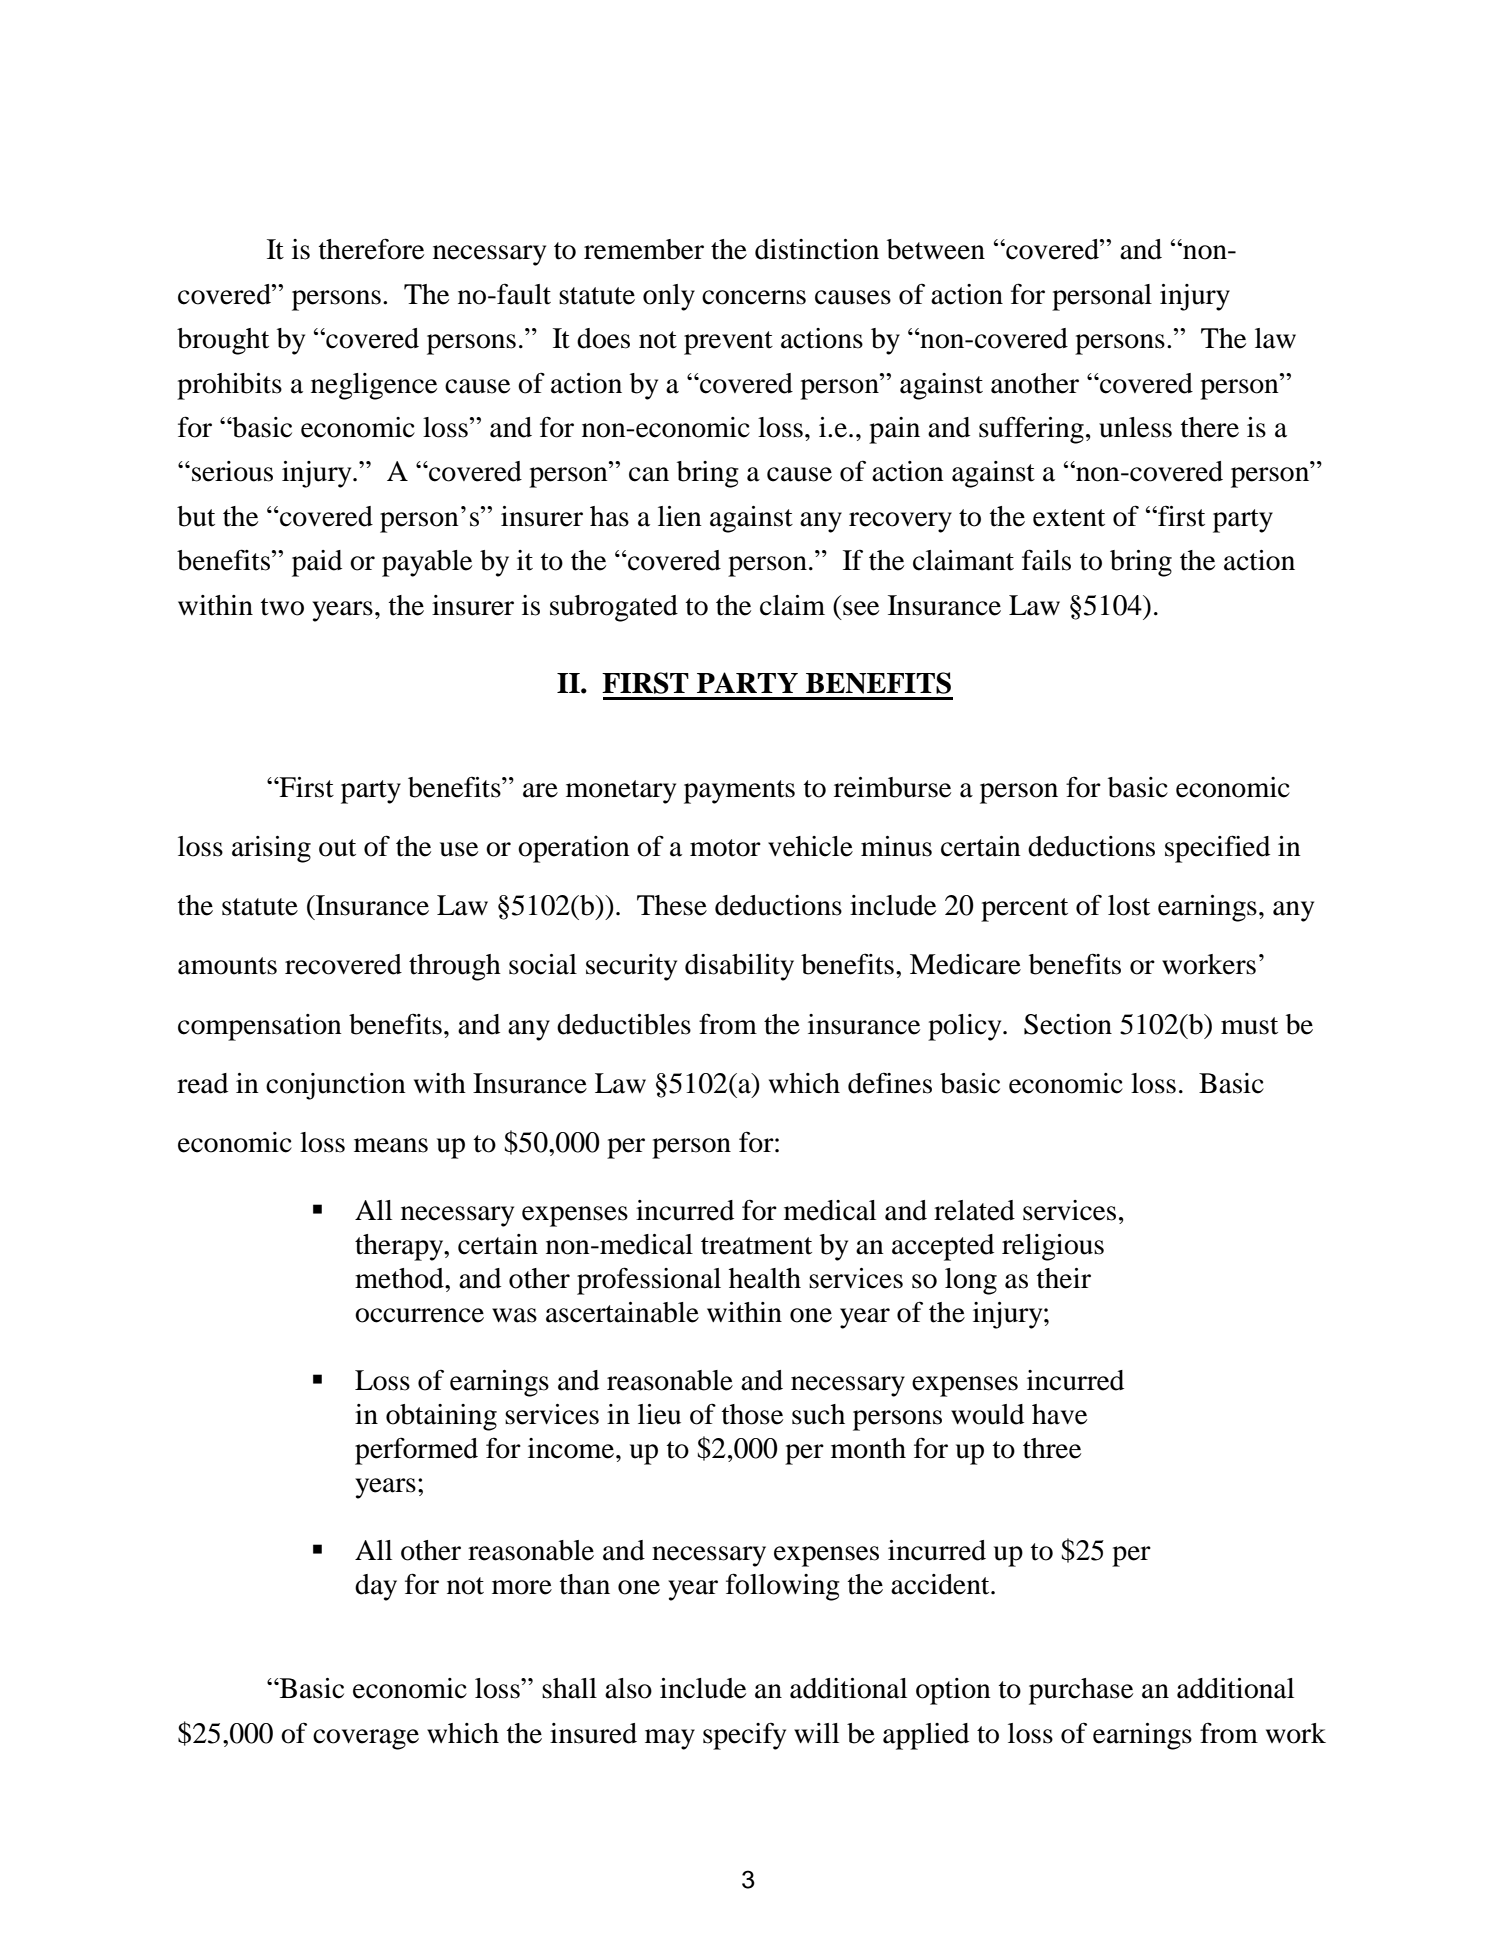  I want to click on specify, so click(744, 1736).
